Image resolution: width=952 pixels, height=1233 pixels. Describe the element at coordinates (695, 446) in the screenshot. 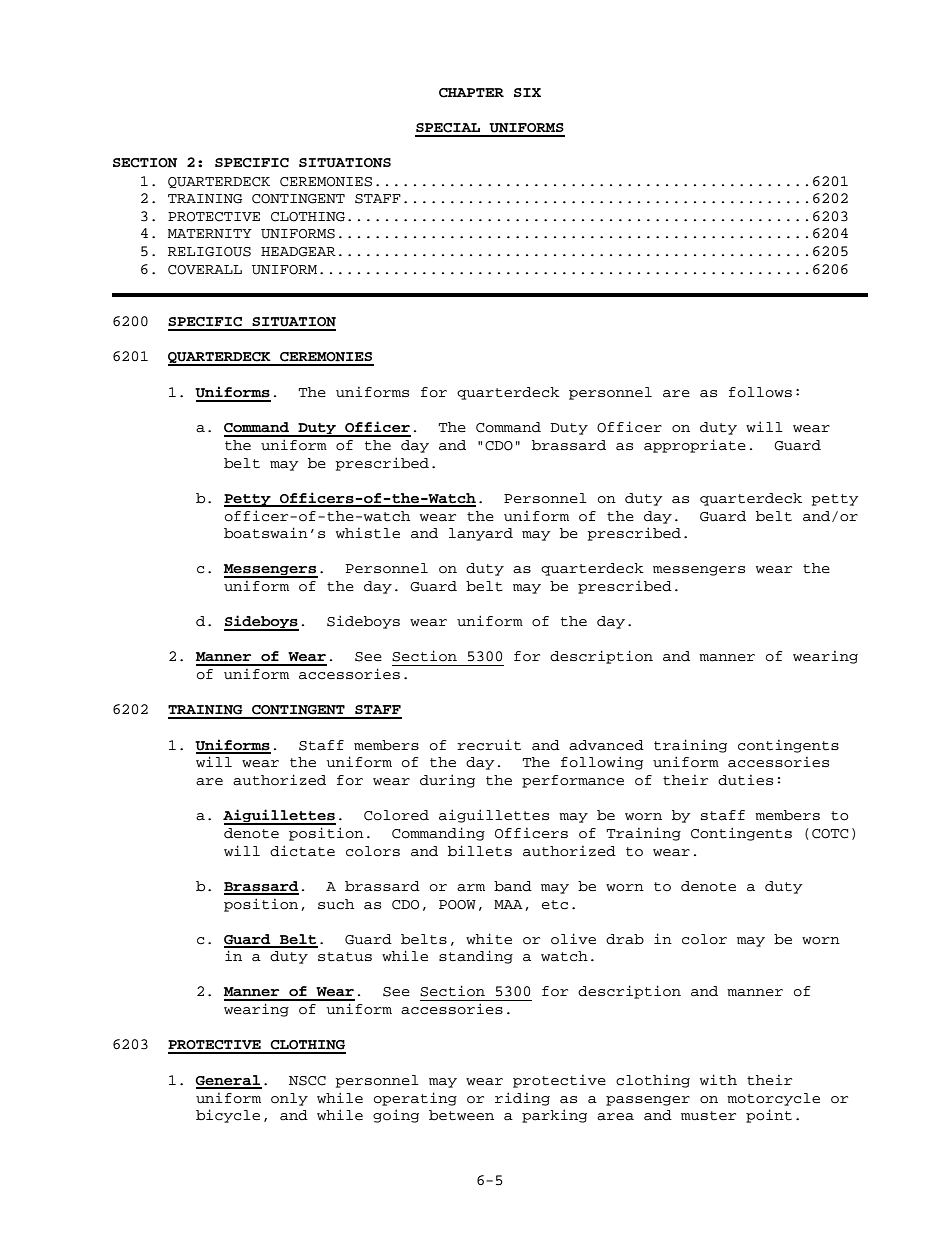

I see `appropriate` at that location.
